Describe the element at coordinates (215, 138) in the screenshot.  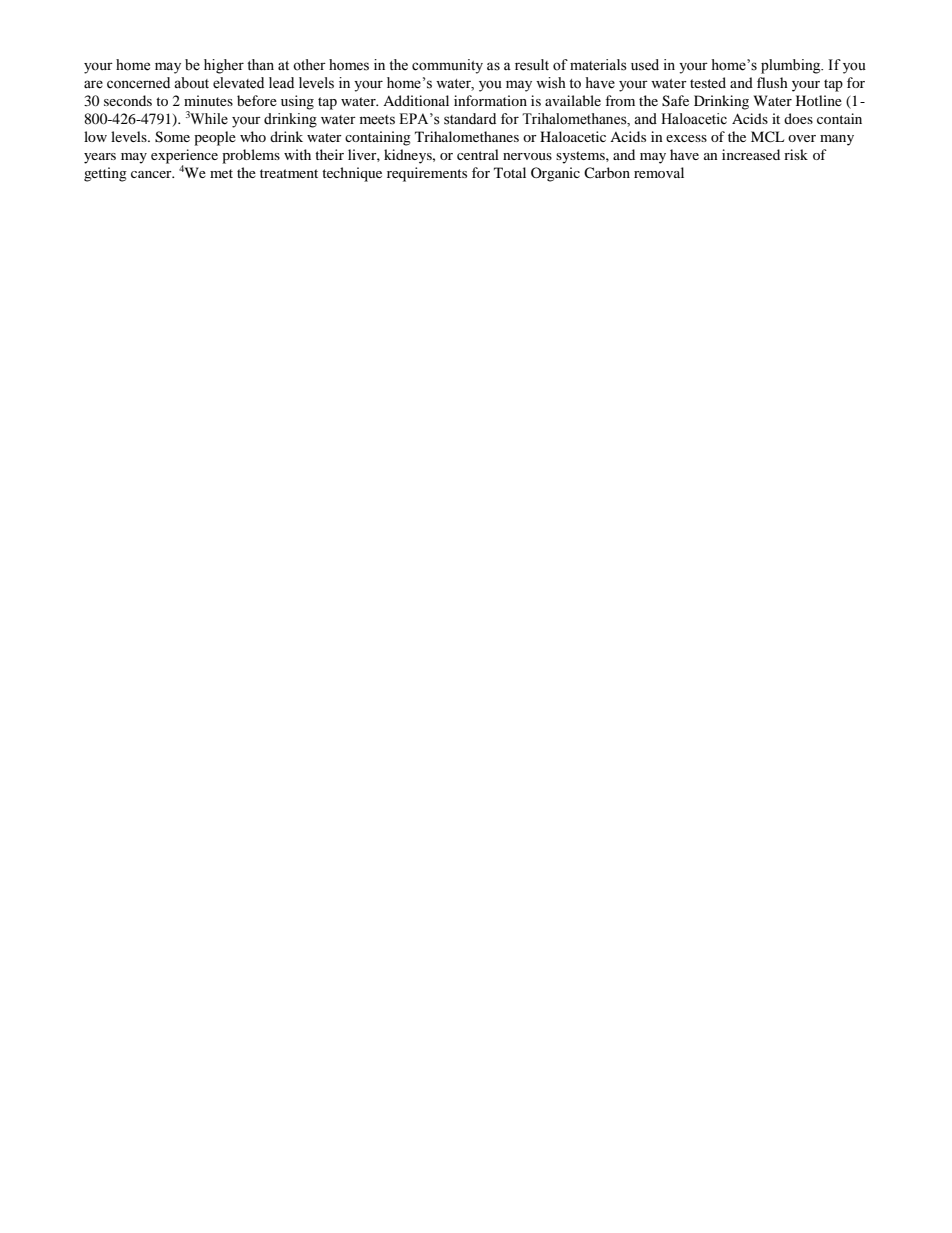
I see `people` at that location.
